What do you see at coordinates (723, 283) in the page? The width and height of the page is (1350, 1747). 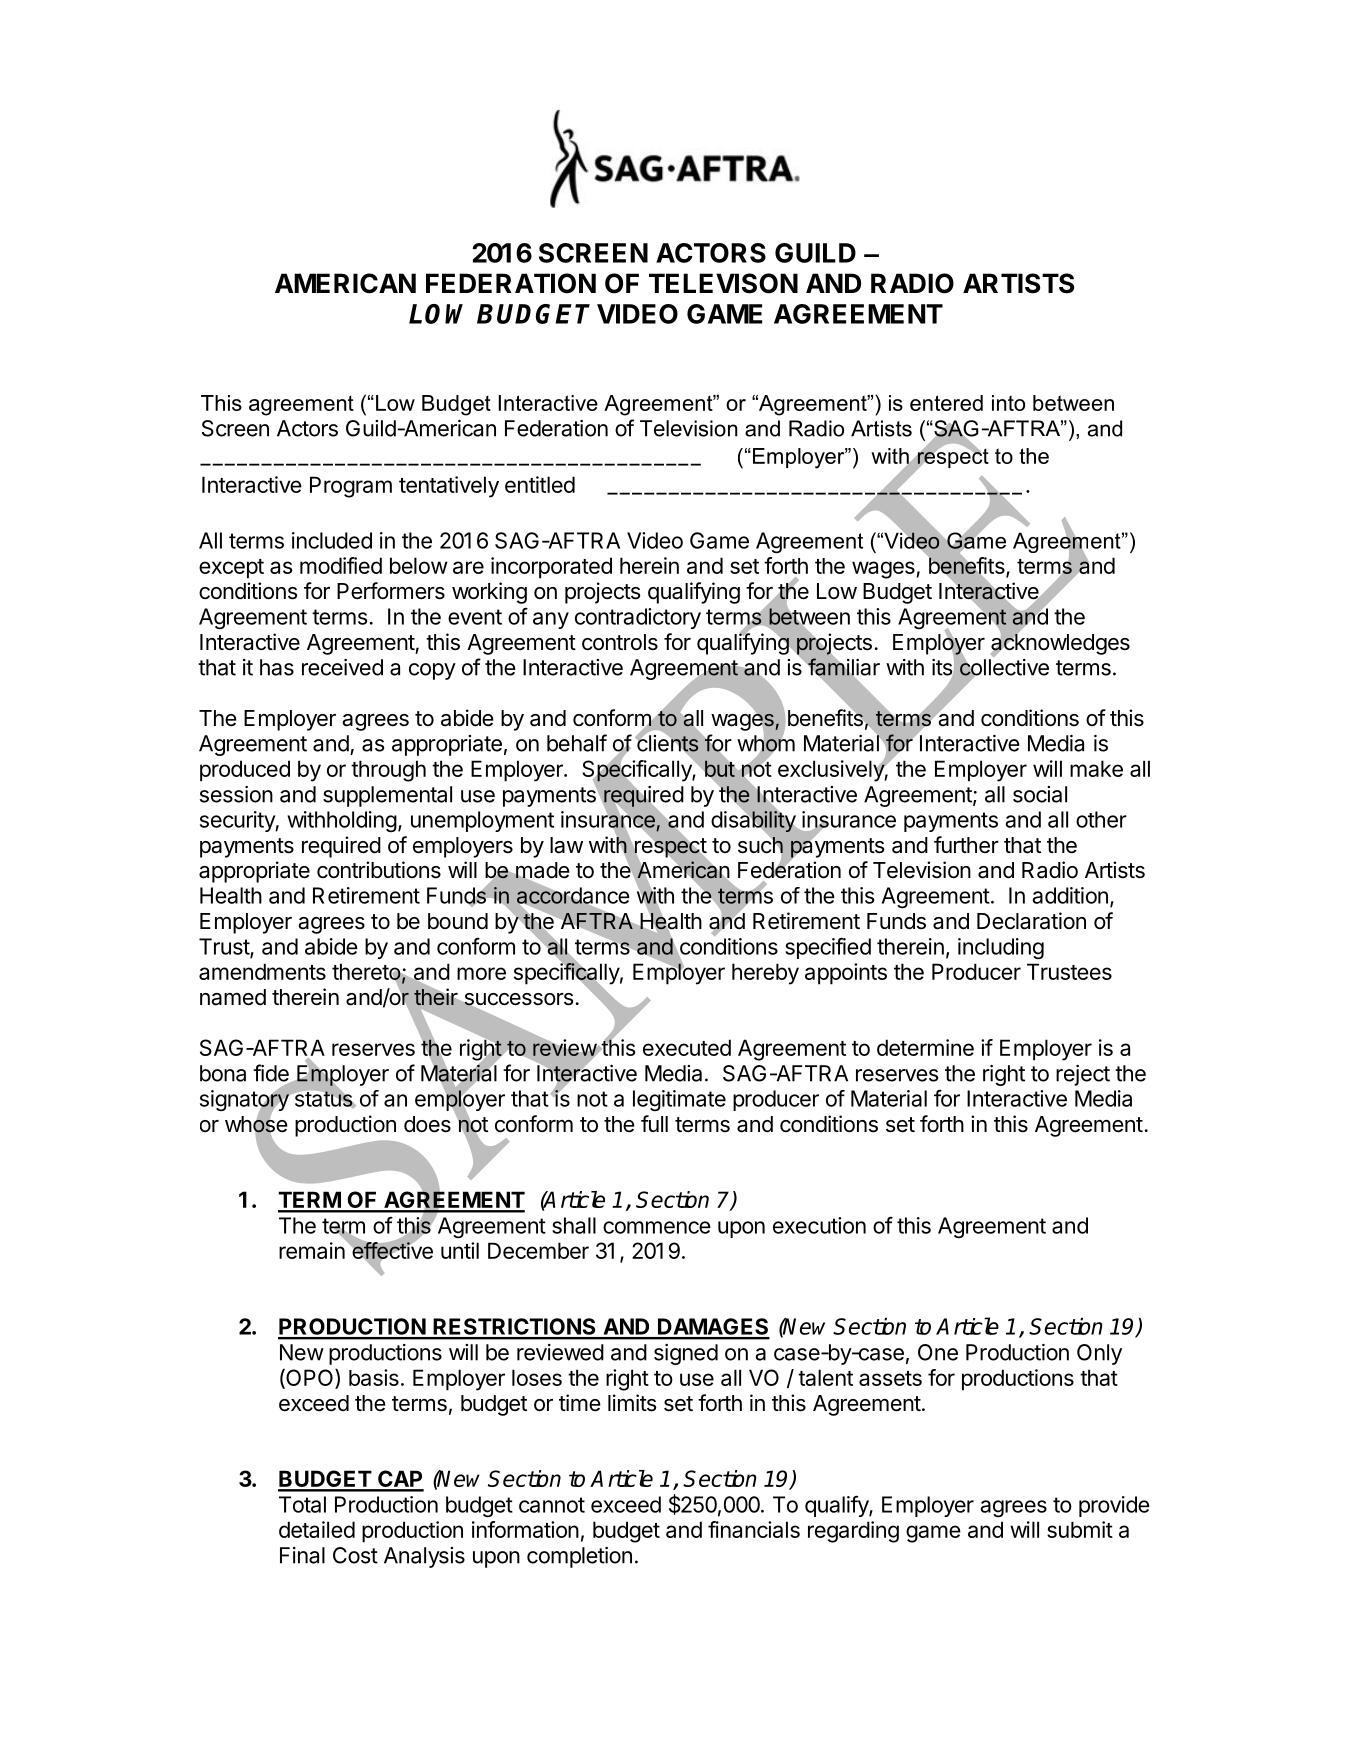 I see `TELEVISON` at bounding box center [723, 283].
